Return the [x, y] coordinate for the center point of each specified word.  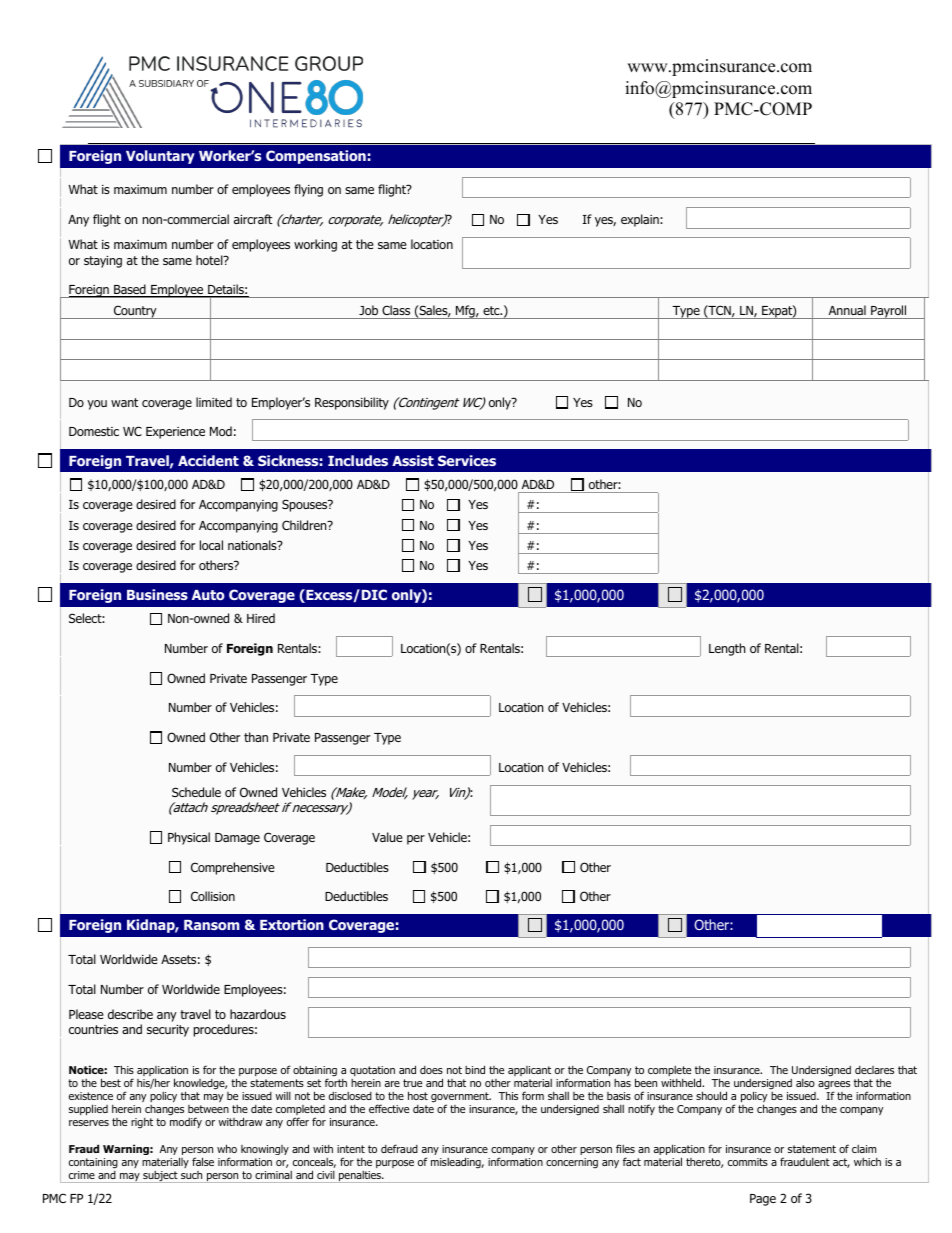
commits [748, 1162]
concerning [572, 1163]
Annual [847, 310]
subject [160, 1177]
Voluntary [160, 157]
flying [308, 190]
